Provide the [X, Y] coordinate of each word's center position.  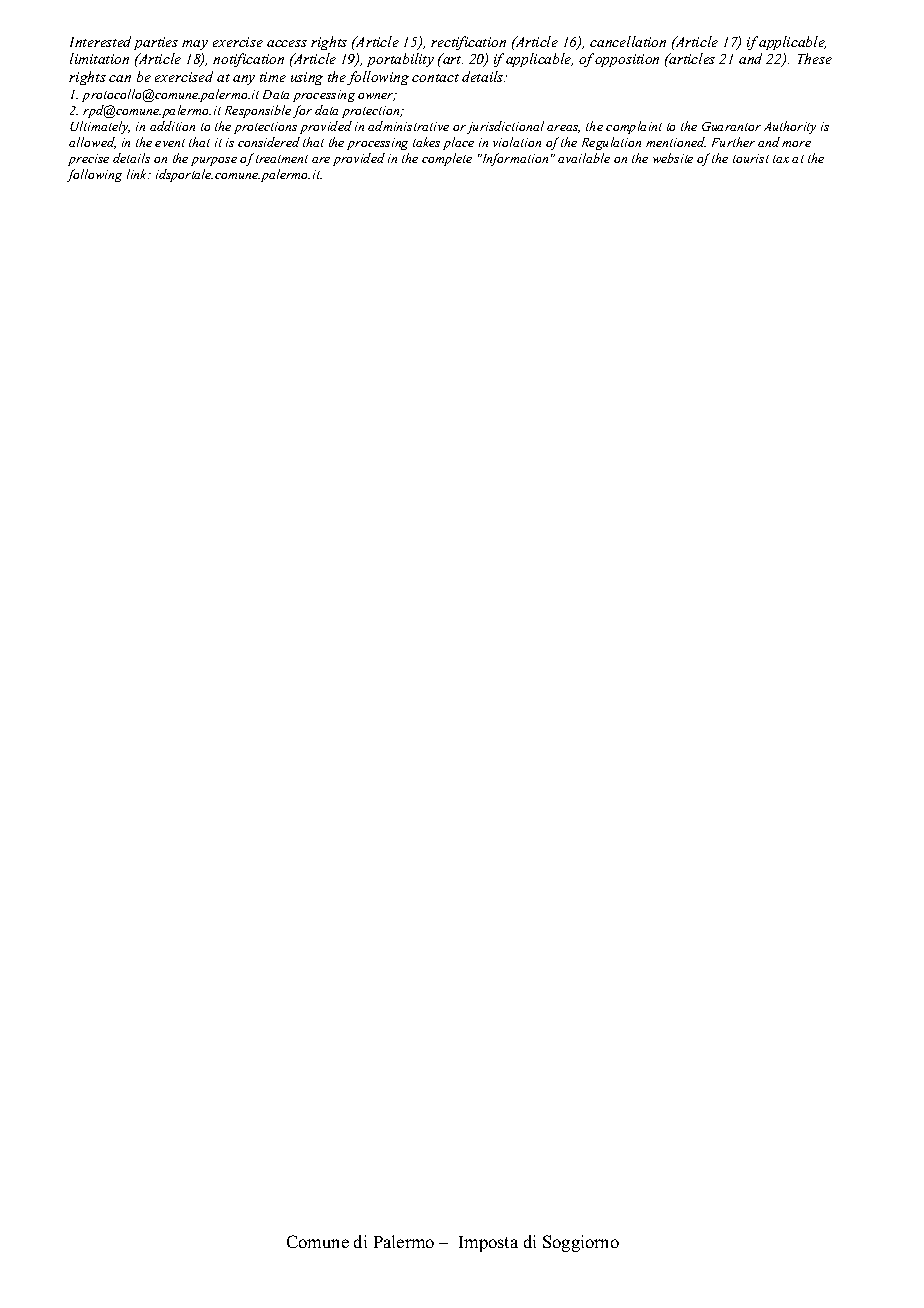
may [195, 45]
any [244, 80]
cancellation [628, 41]
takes [426, 142]
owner [377, 97]
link [138, 174]
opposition [627, 60]
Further [733, 142]
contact [435, 78]
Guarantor [731, 126]
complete [447, 159]
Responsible [258, 111]
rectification [468, 43]
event [170, 143]
